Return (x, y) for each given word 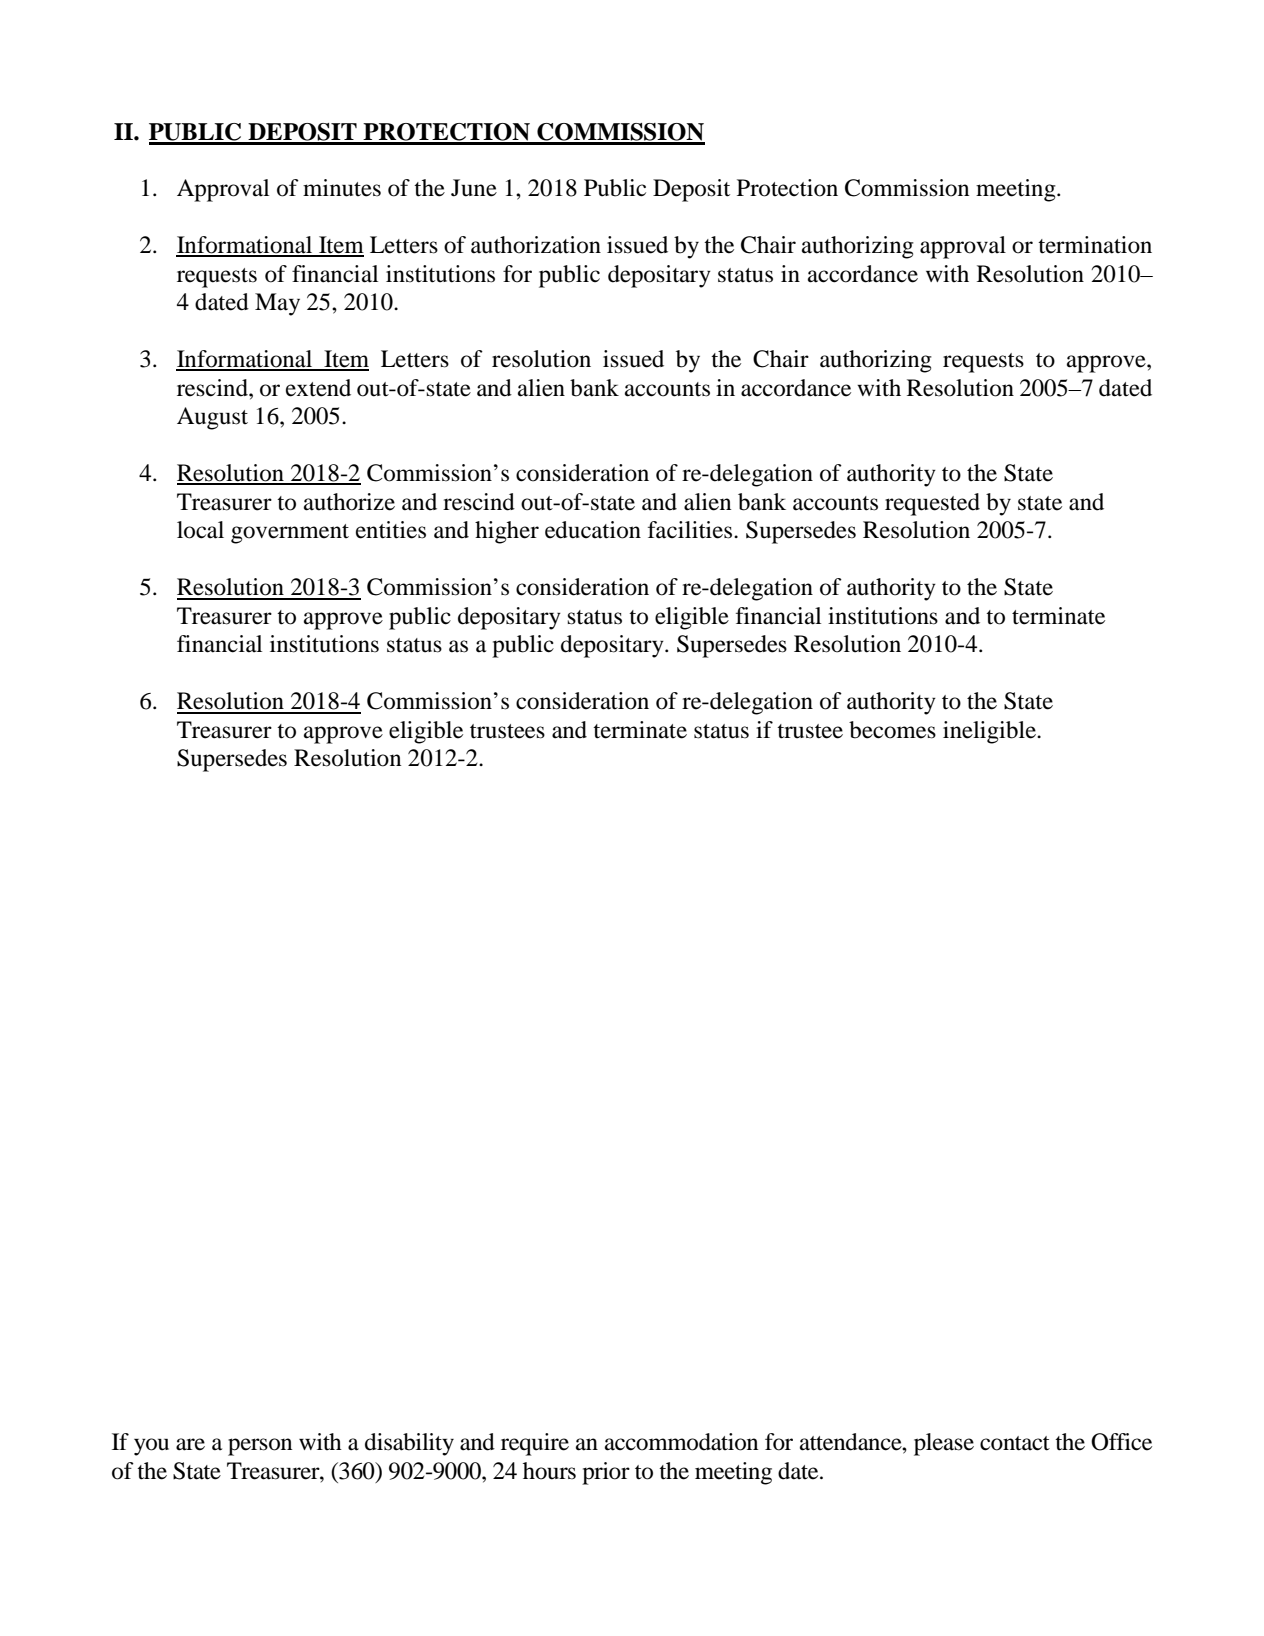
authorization (536, 245)
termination (1095, 245)
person (260, 1447)
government (290, 534)
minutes (342, 188)
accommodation (681, 1442)
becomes (892, 730)
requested (932, 504)
